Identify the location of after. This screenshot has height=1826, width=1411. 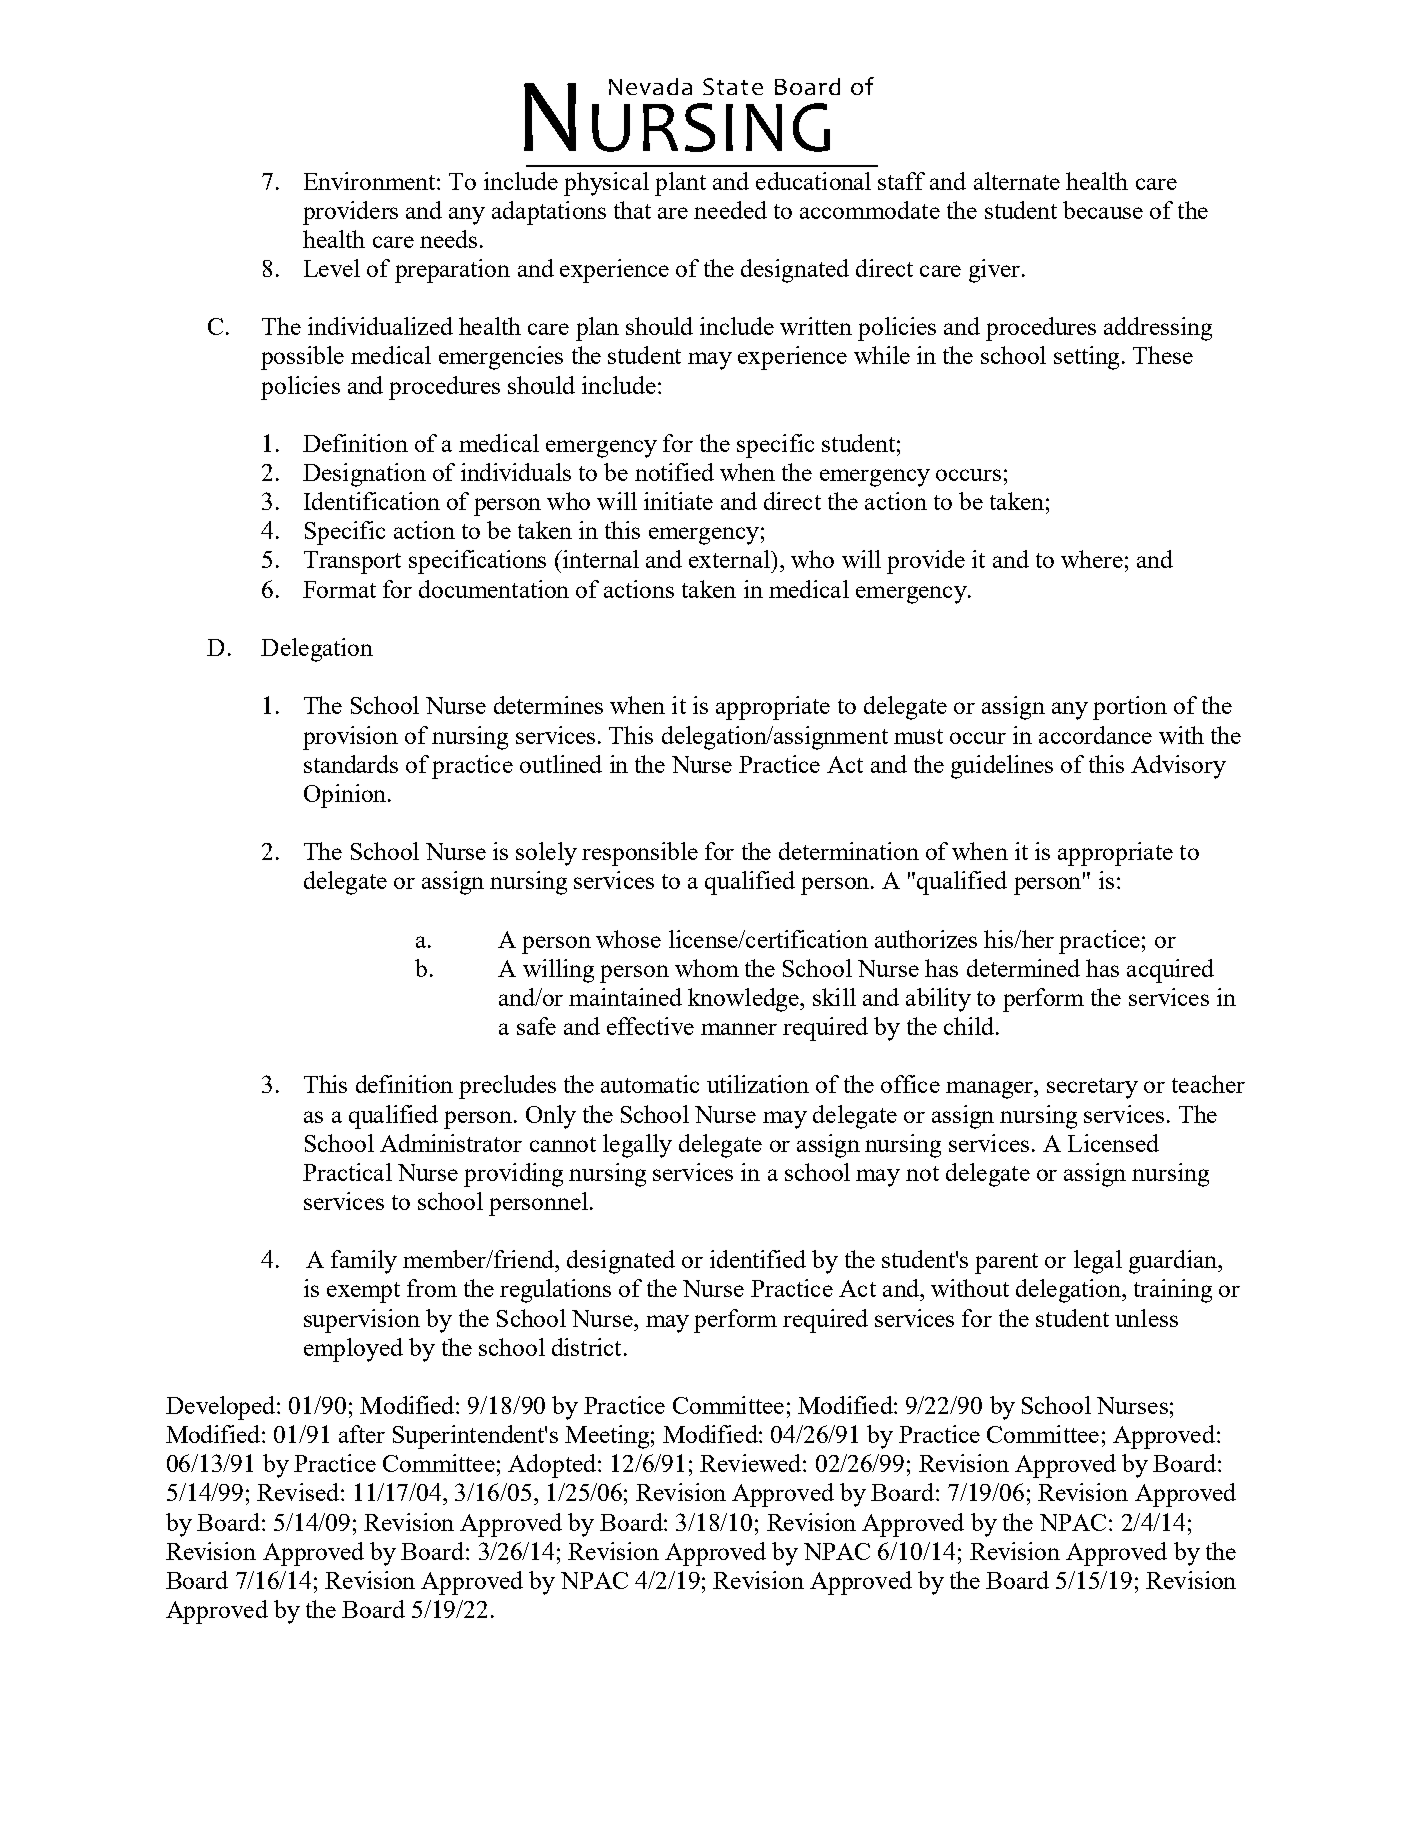
(362, 1434).
